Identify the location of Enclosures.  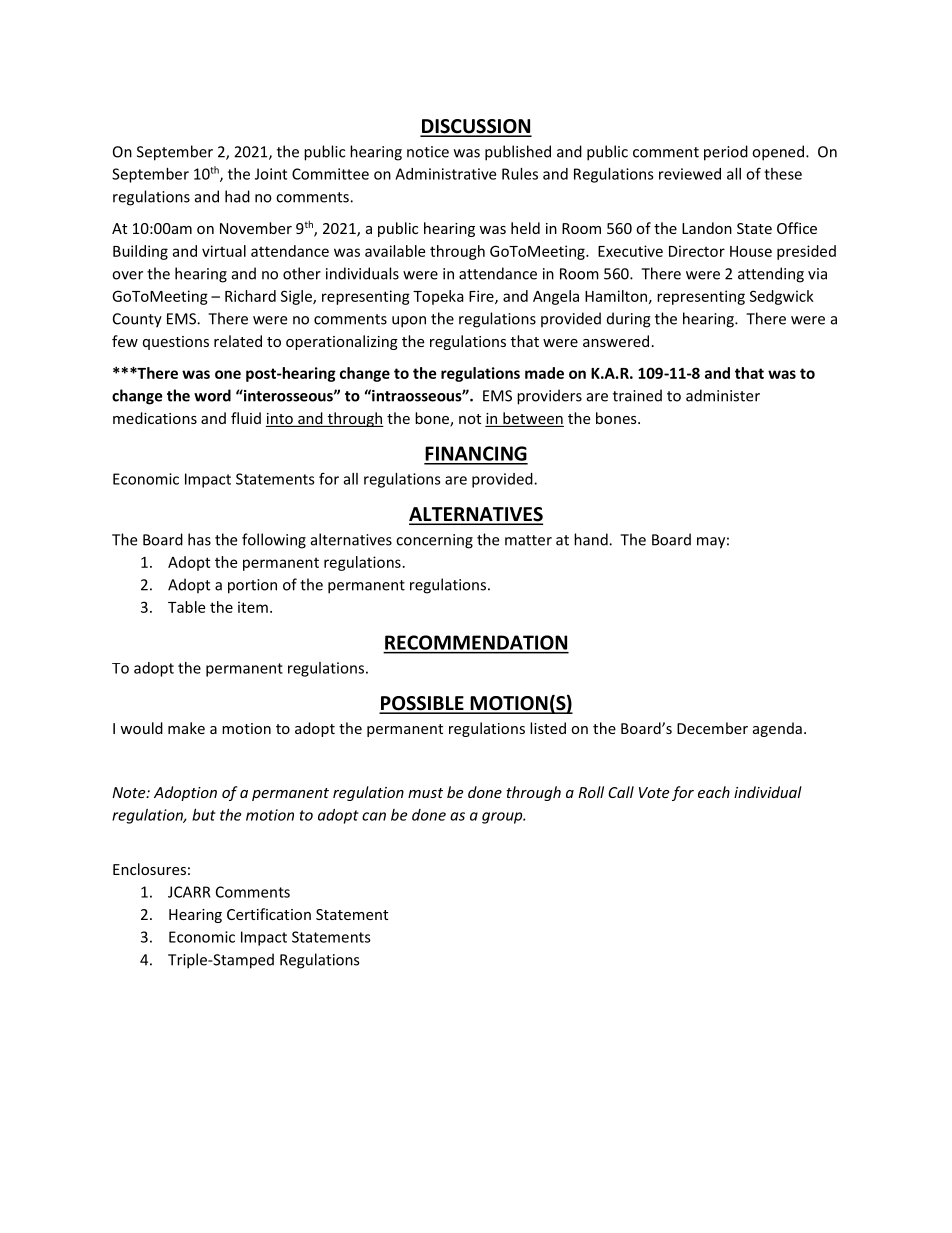
(149, 869).
